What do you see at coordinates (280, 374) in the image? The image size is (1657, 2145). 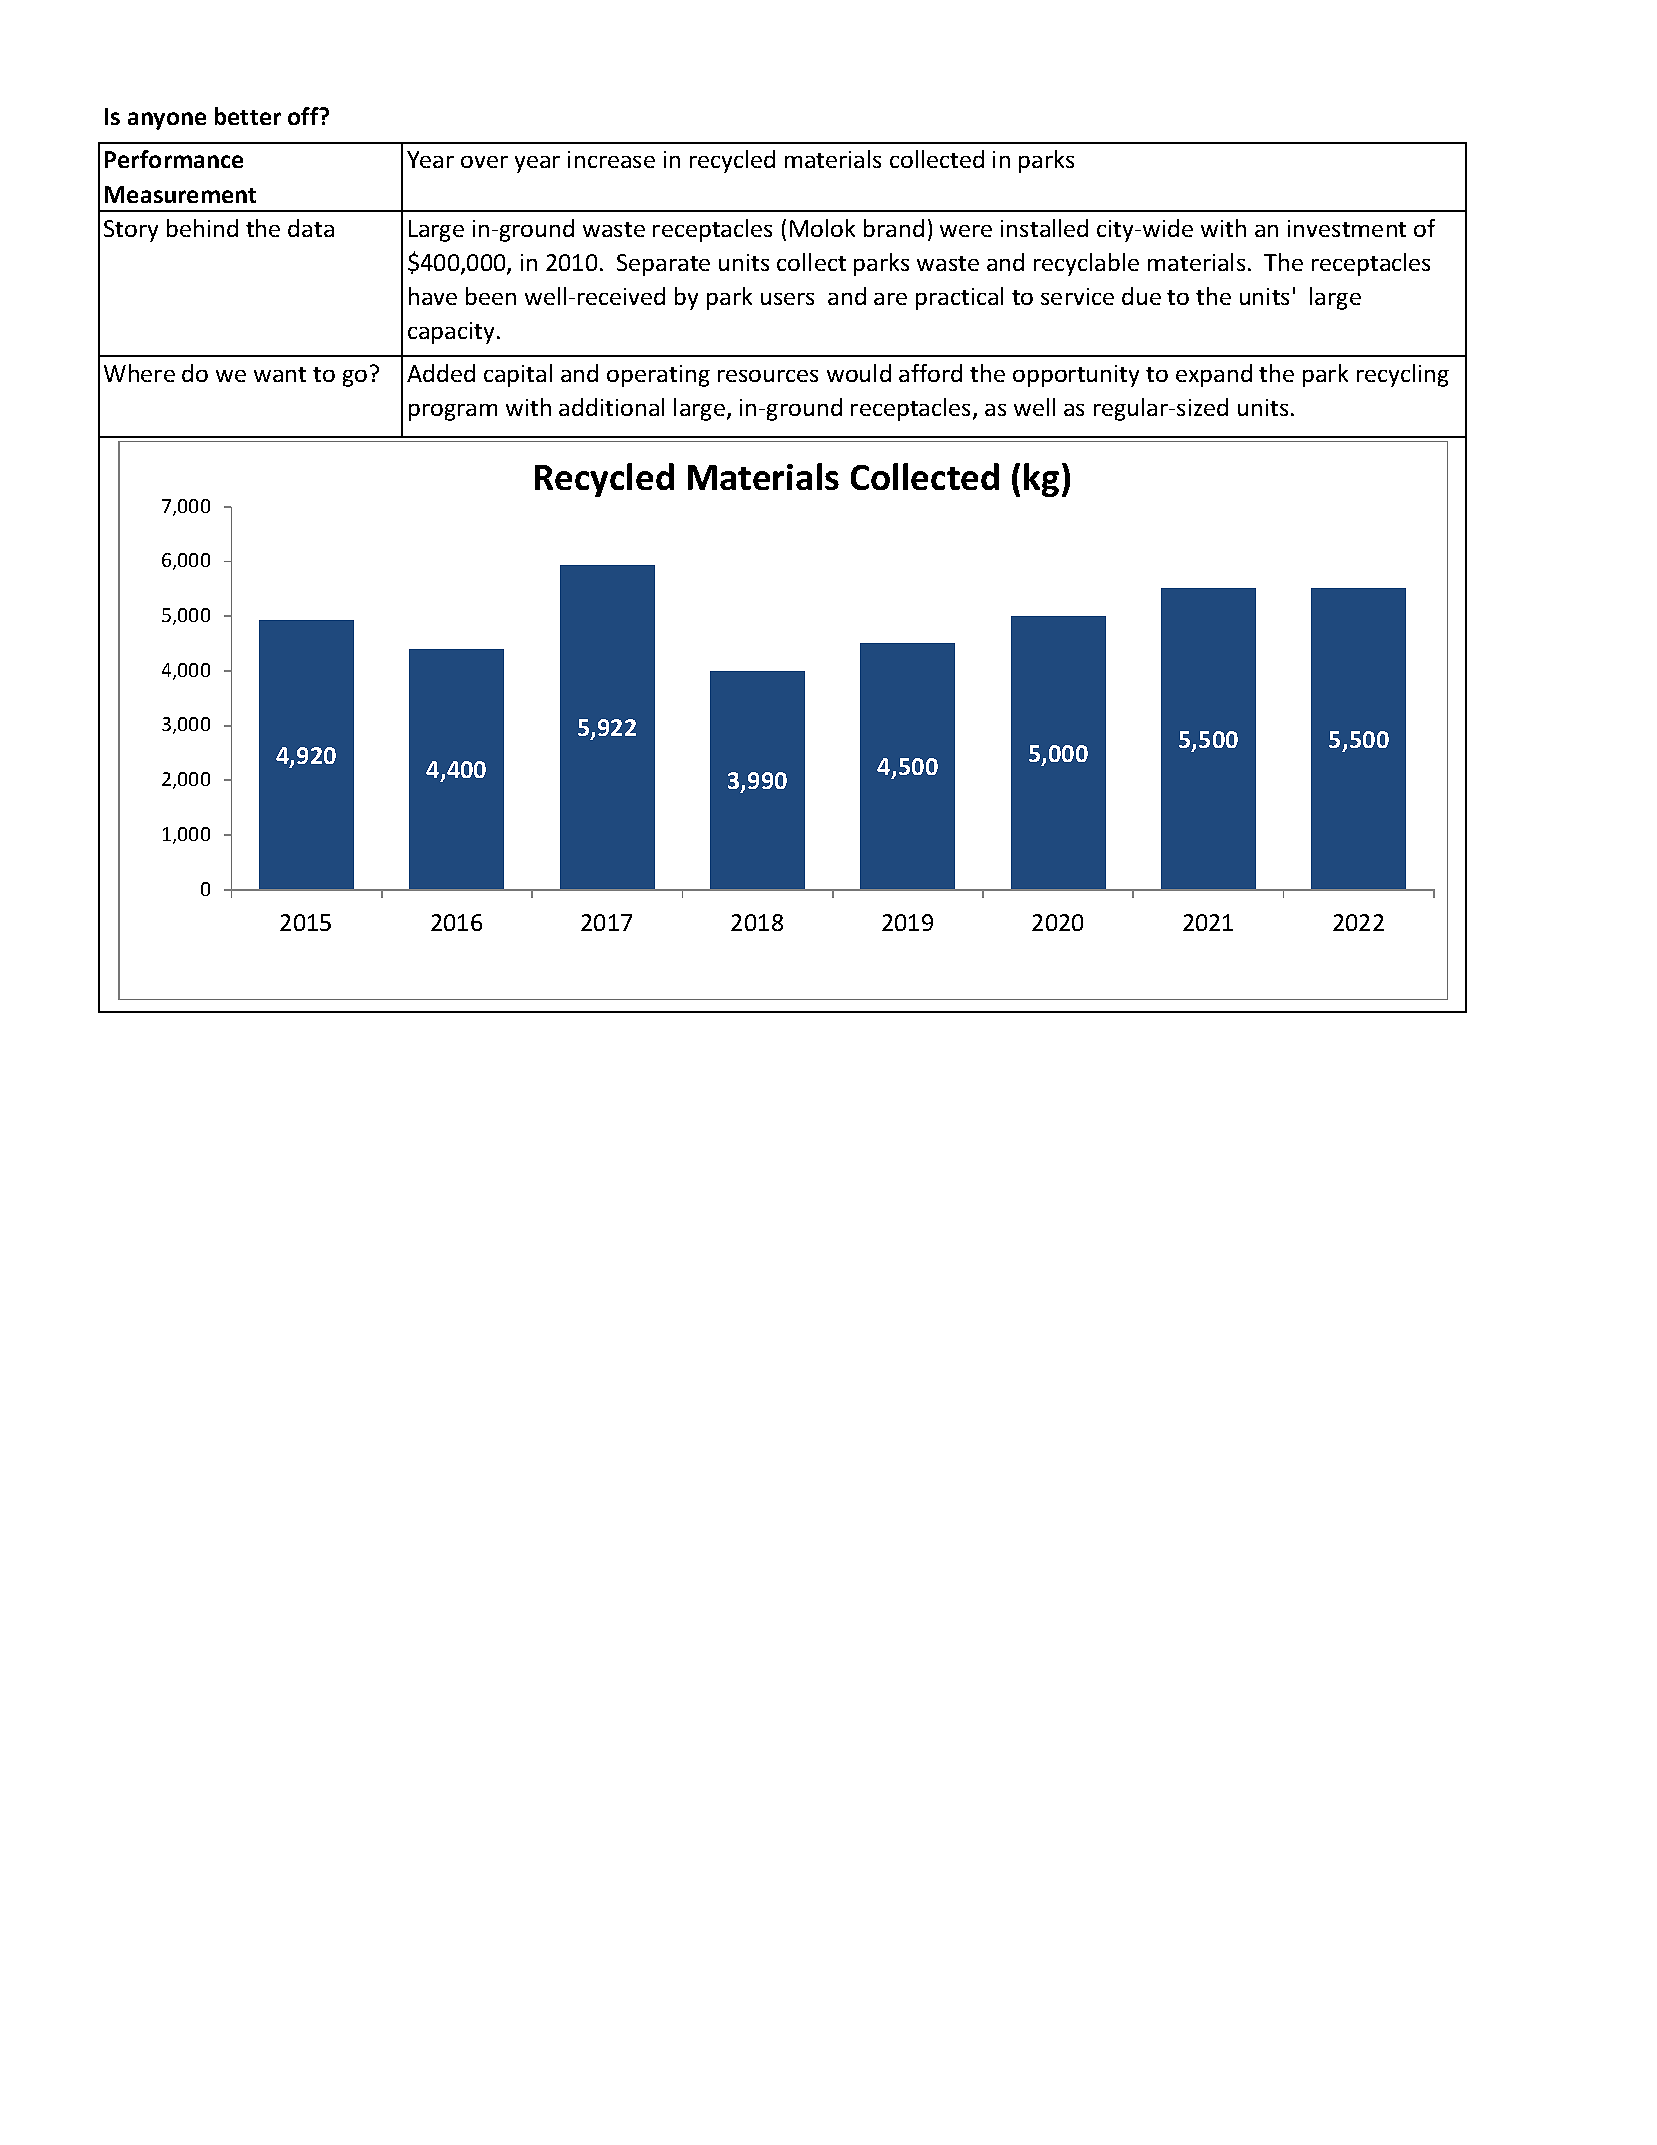 I see `want` at bounding box center [280, 374].
